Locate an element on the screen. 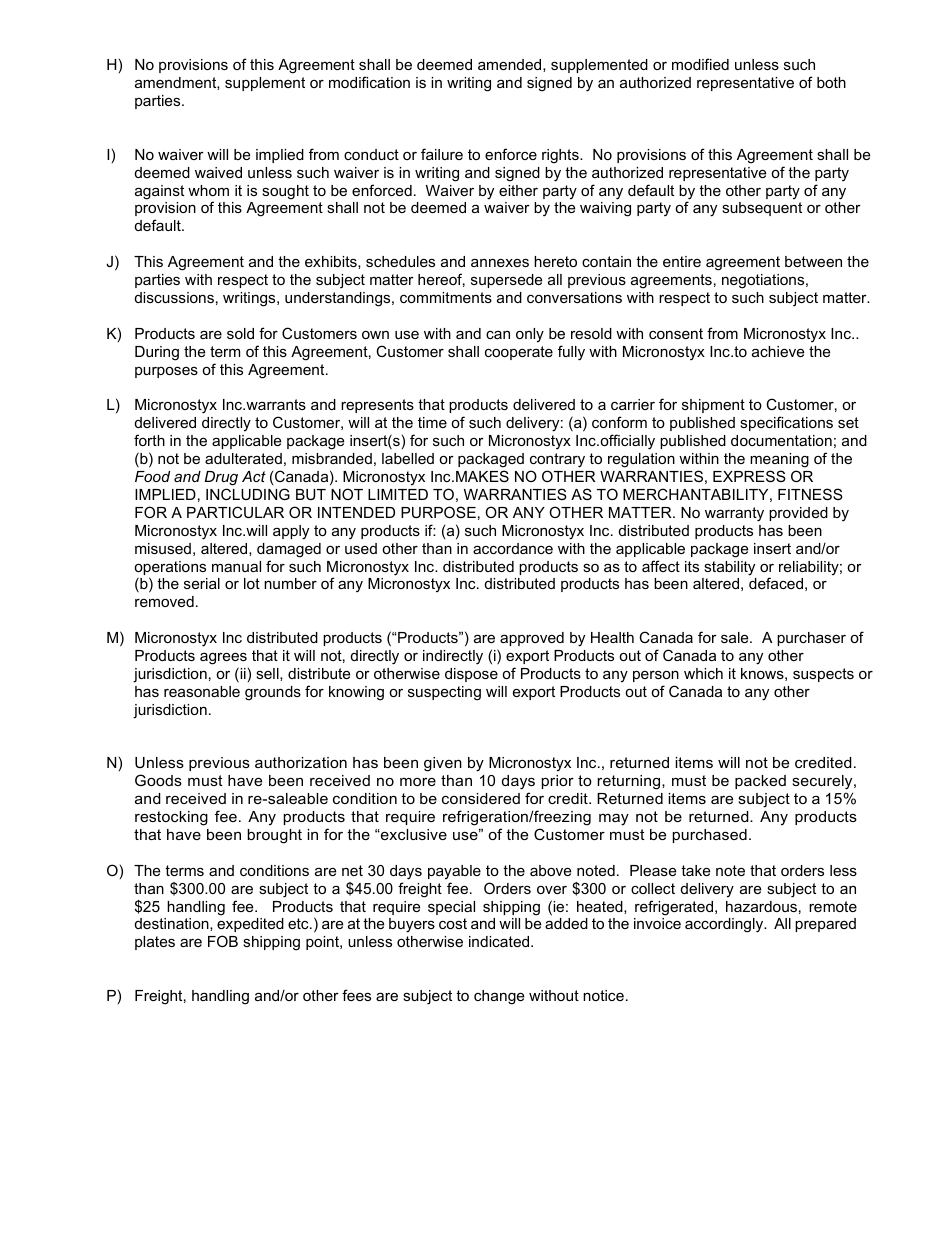 The width and height of the screenshot is (952, 1233). FOB is located at coordinates (223, 941).
